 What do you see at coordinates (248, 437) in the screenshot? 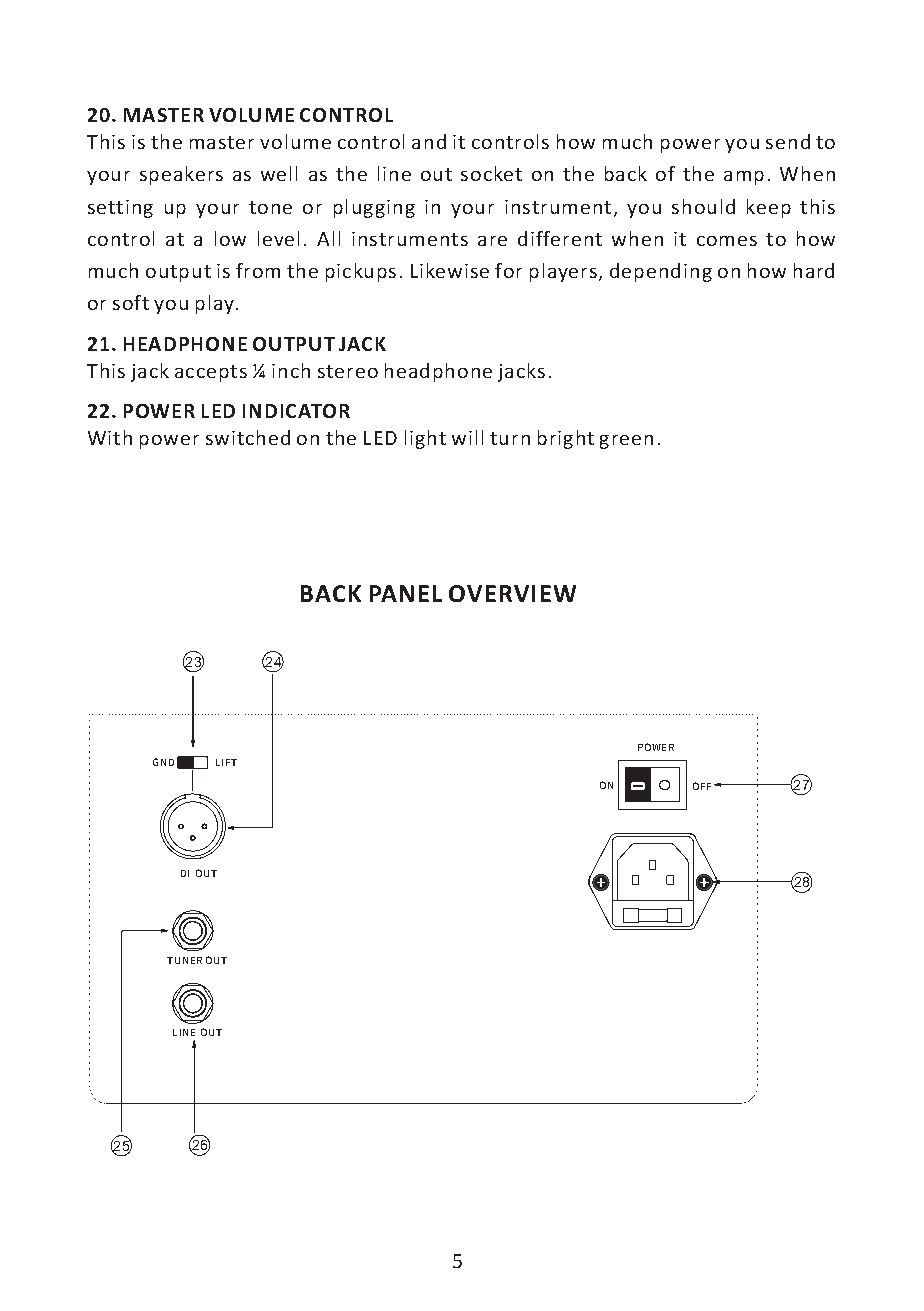
I see `switched` at bounding box center [248, 437].
